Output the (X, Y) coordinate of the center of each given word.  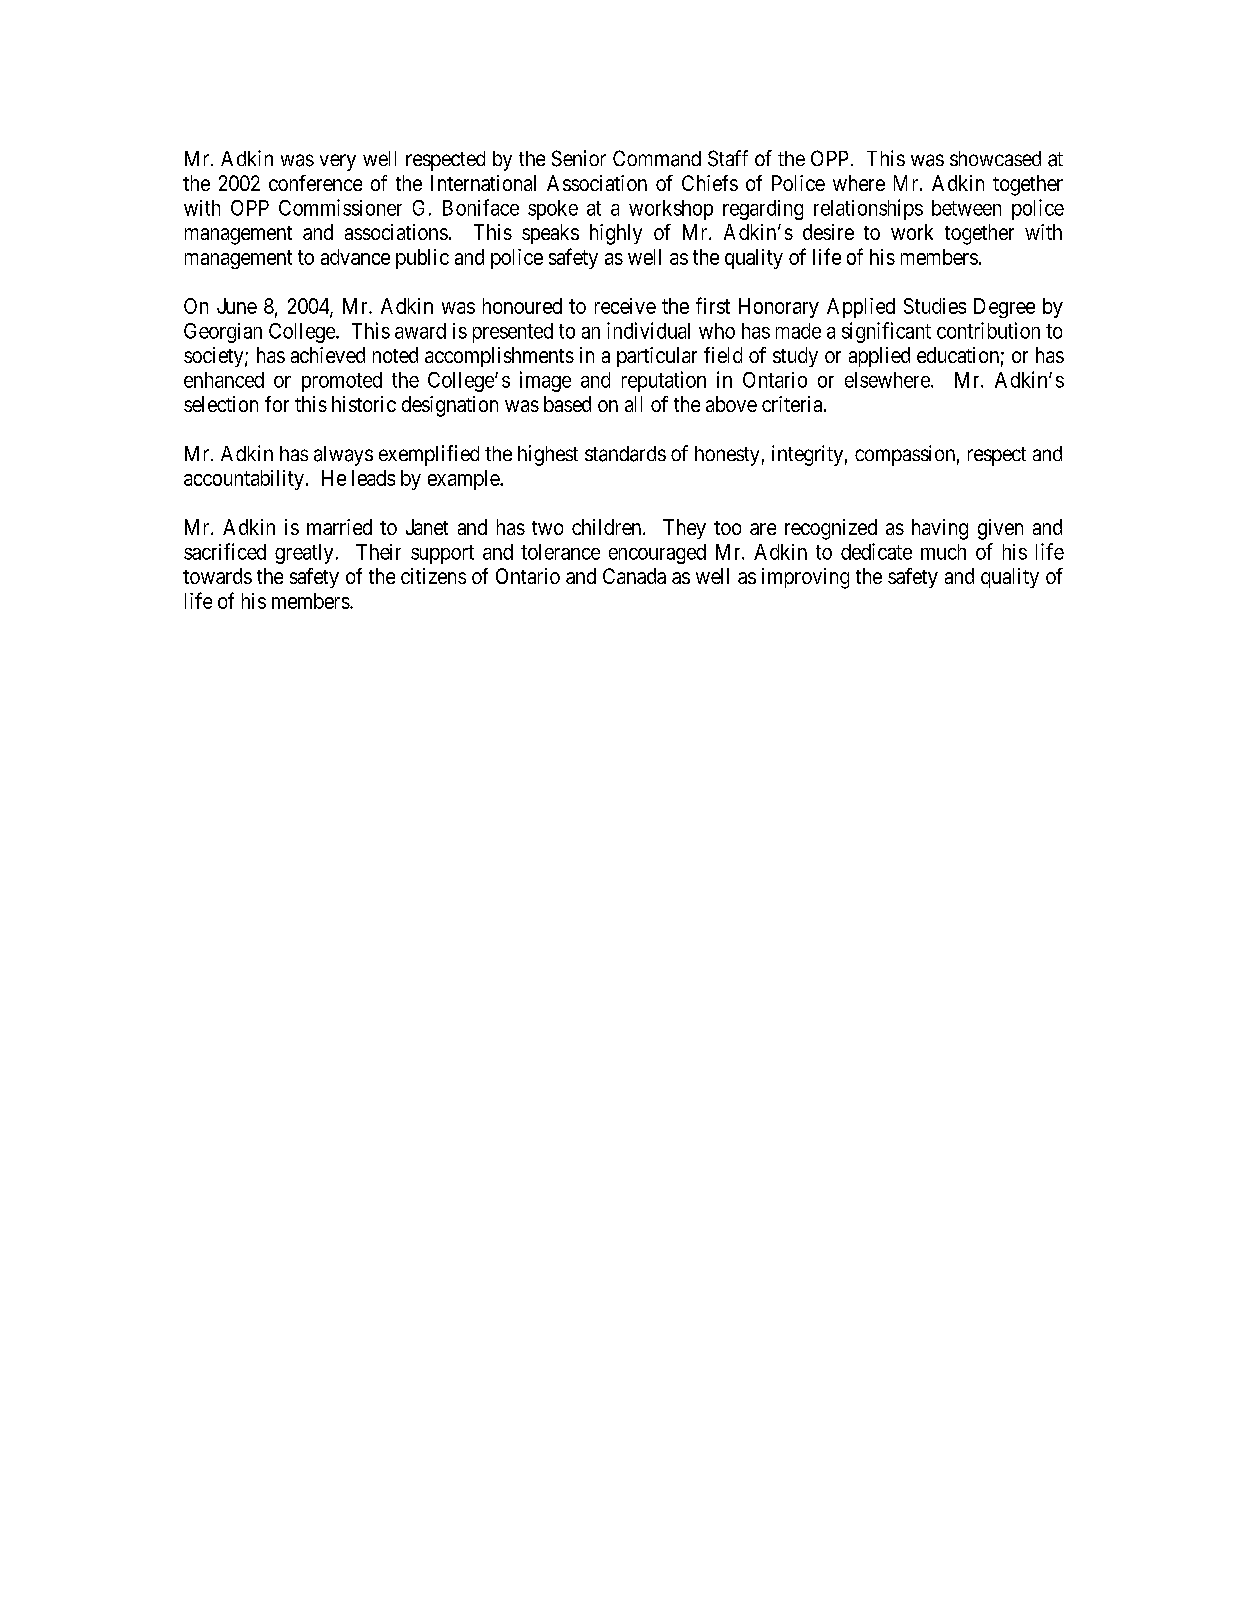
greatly (304, 554)
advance (355, 257)
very (338, 162)
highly (616, 234)
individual (648, 330)
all (633, 404)
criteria (793, 404)
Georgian (223, 333)
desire (828, 232)
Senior (579, 158)
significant (886, 332)
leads (373, 478)
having (940, 529)
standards (625, 454)
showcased (995, 158)
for (277, 404)
